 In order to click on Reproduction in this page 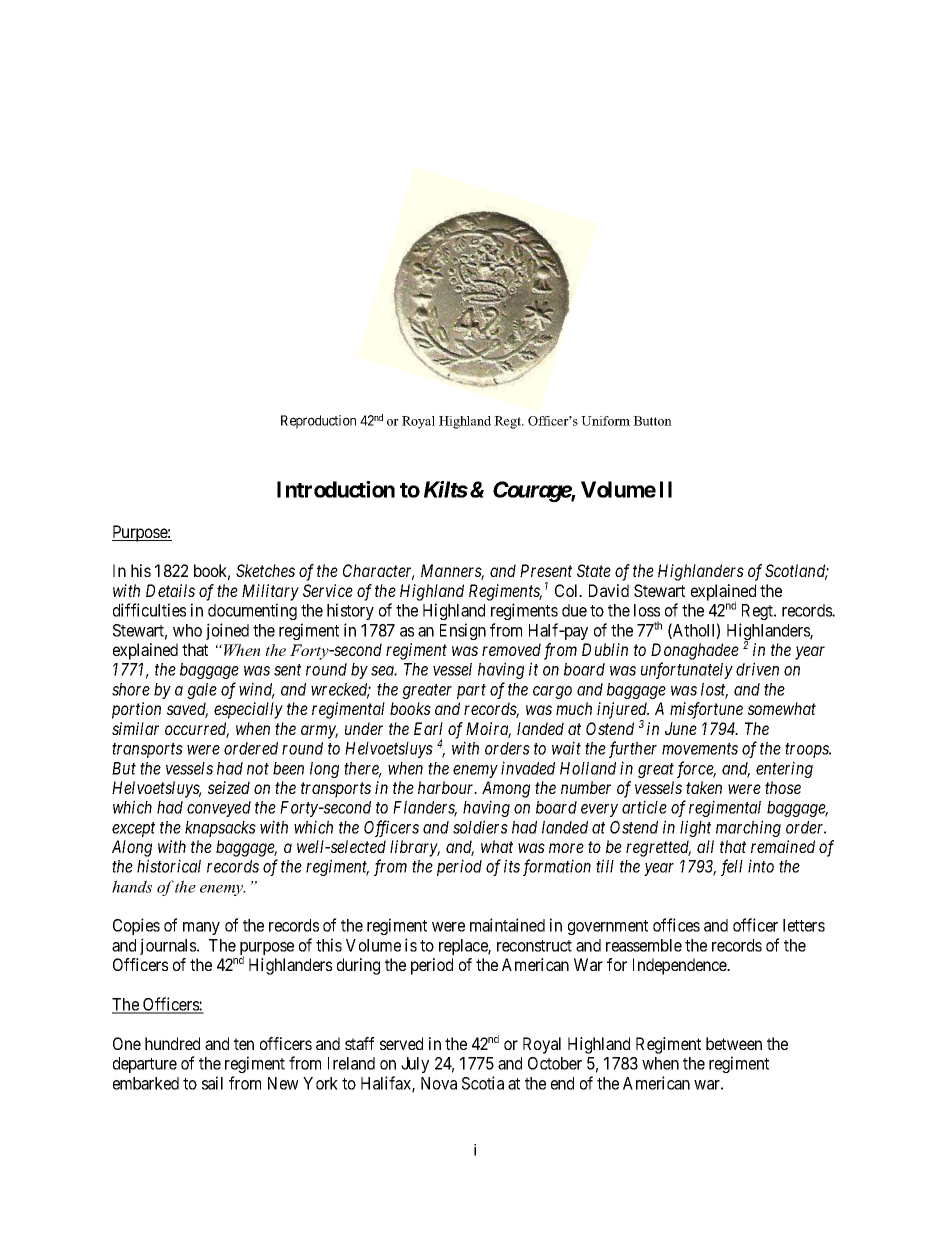, I will do `click(318, 422)`.
